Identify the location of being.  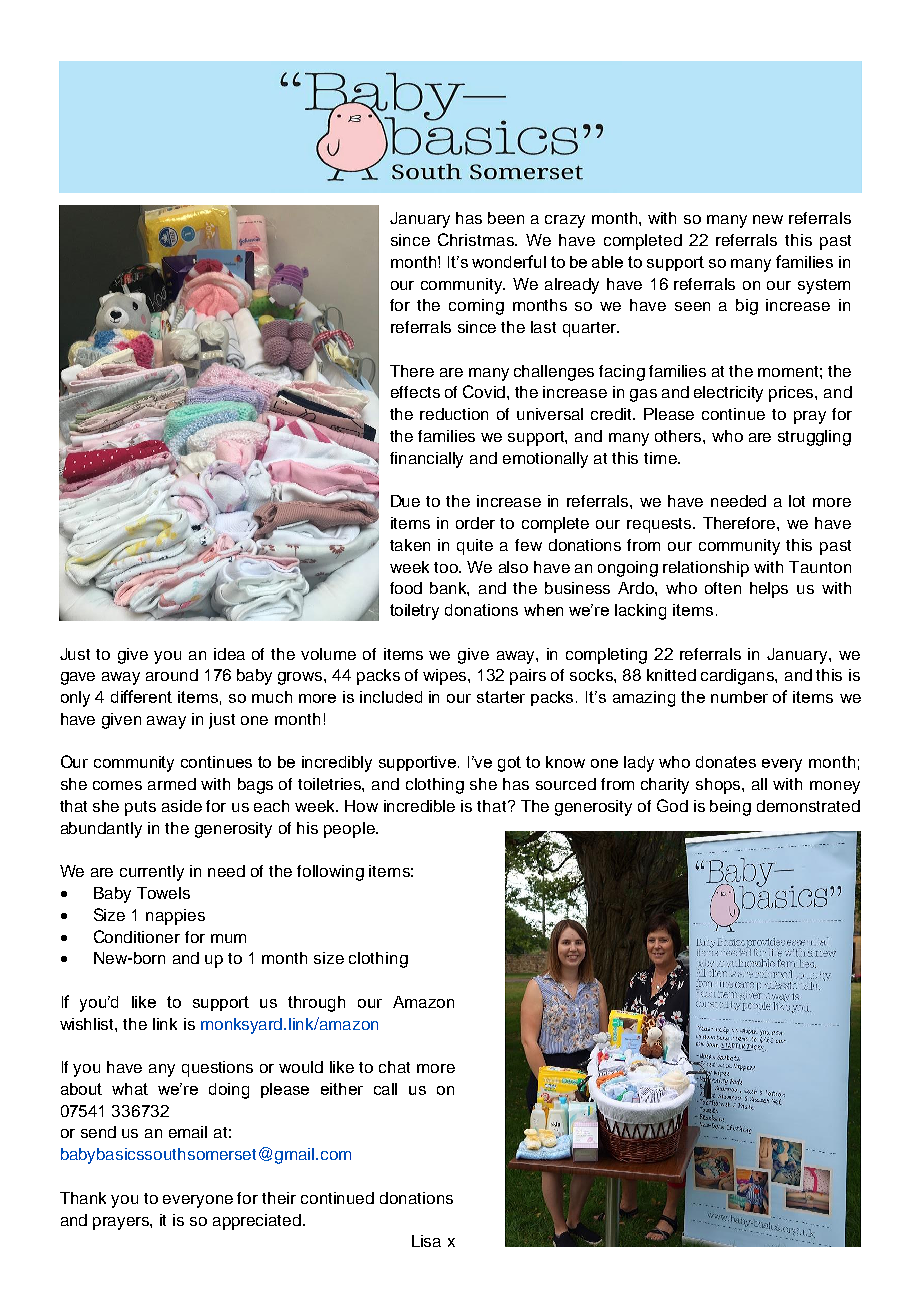
(730, 808).
